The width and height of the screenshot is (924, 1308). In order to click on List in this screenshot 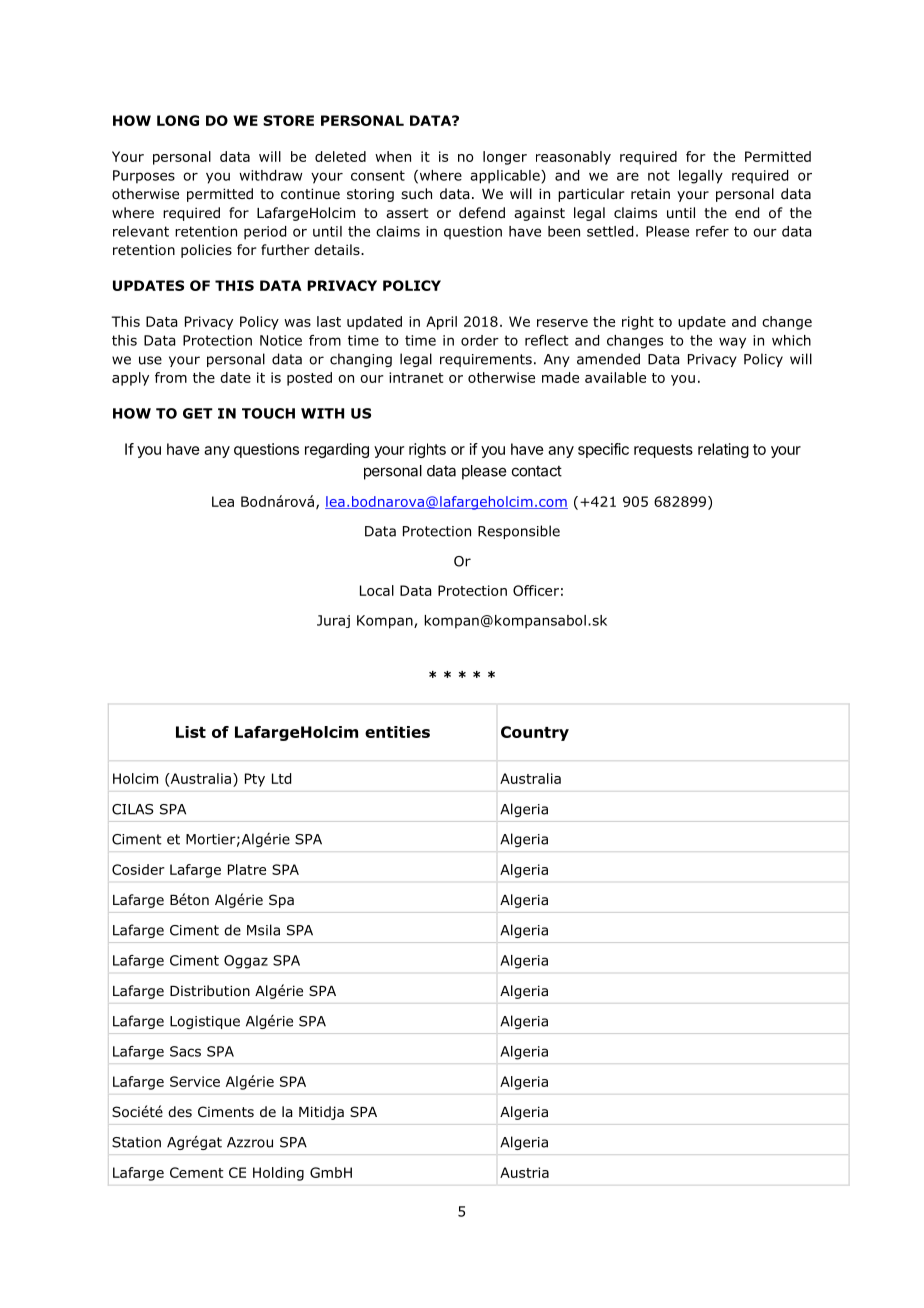, I will do `click(191, 732)`.
